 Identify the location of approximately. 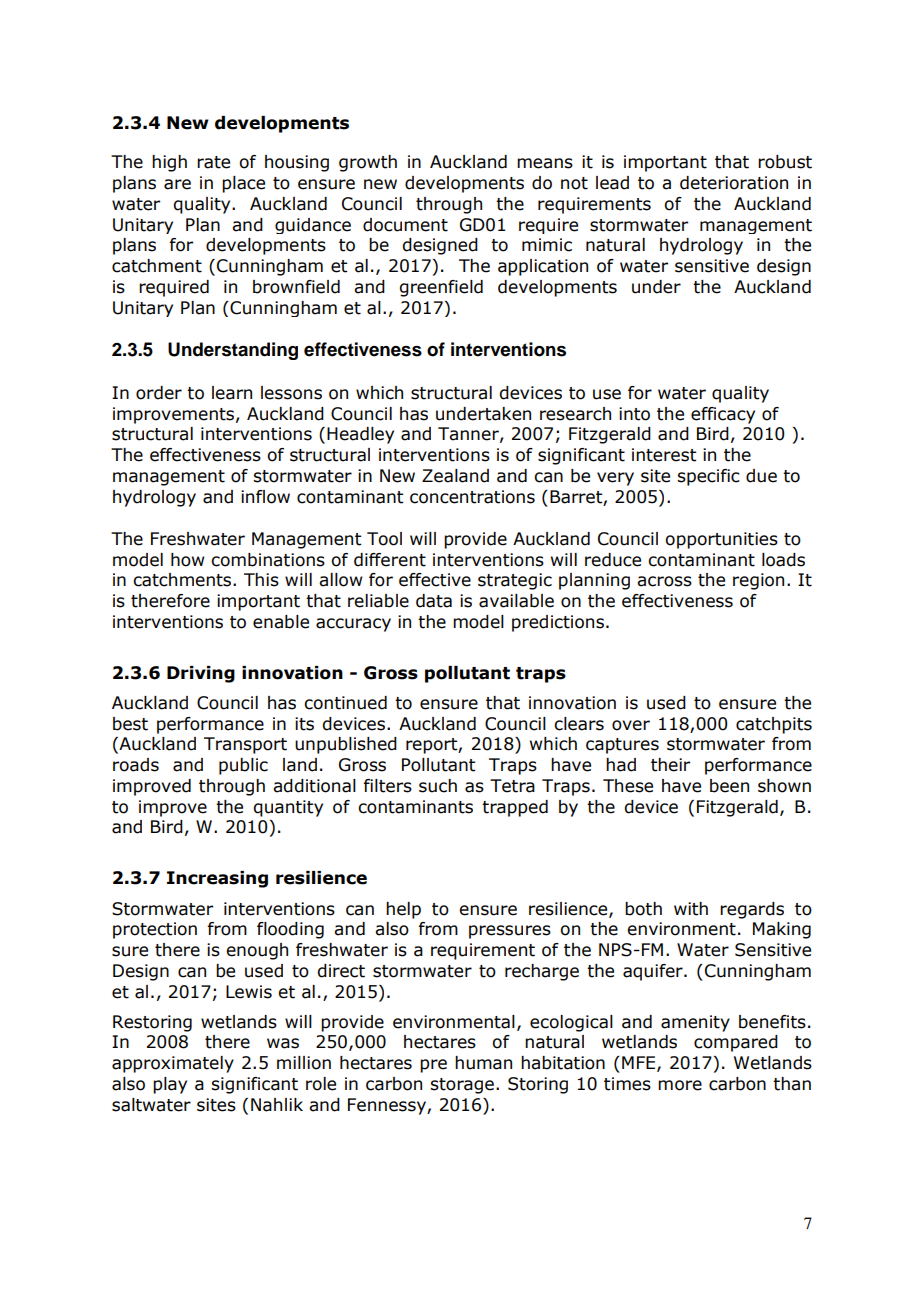
(173, 1064).
